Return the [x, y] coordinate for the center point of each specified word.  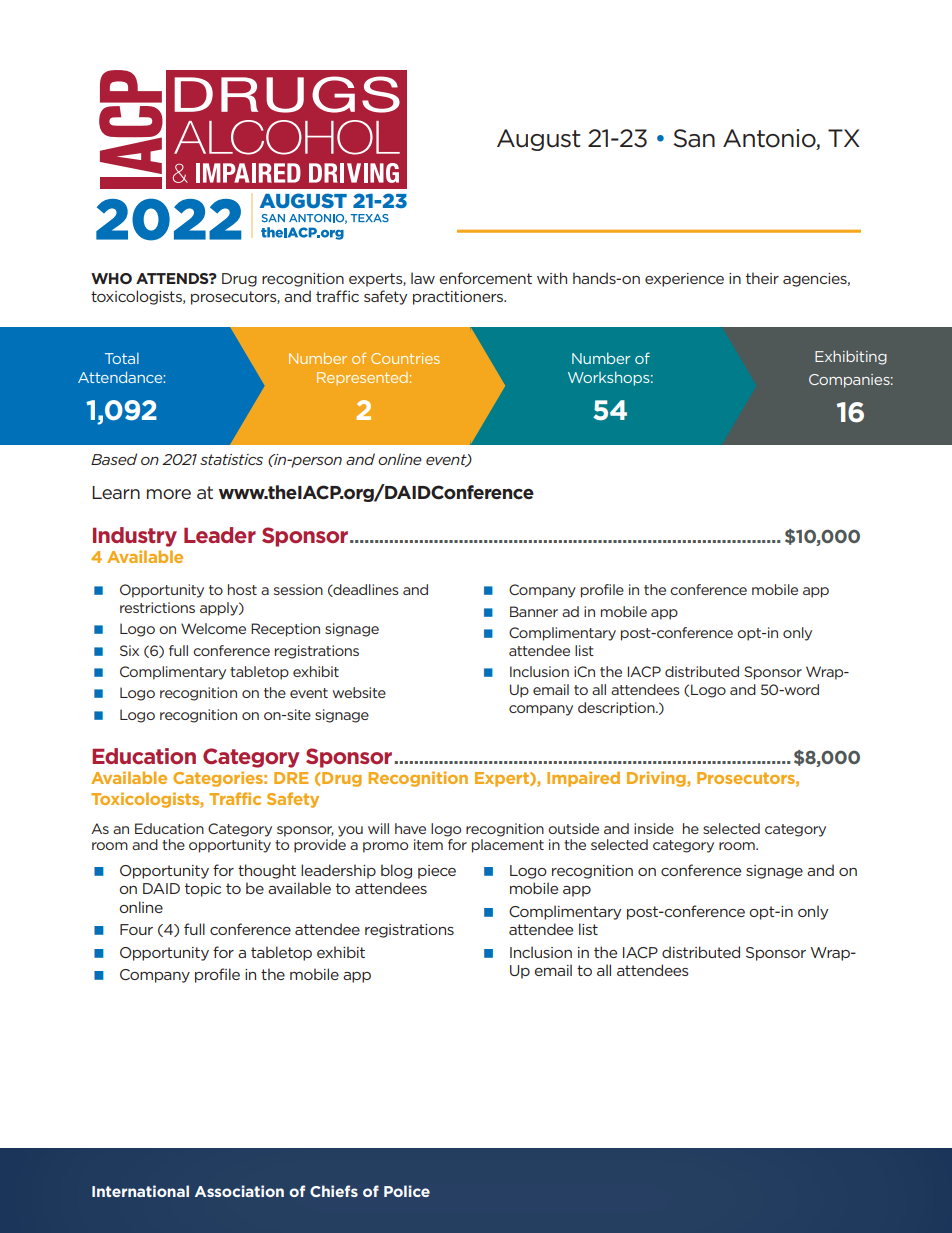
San [694, 138]
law [423, 278]
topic [203, 890]
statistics [231, 459]
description [617, 709]
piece [437, 872]
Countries [405, 358]
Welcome [213, 628]
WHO [111, 278]
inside [654, 828]
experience [684, 280]
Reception [285, 630]
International [140, 1191]
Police [407, 1191]
